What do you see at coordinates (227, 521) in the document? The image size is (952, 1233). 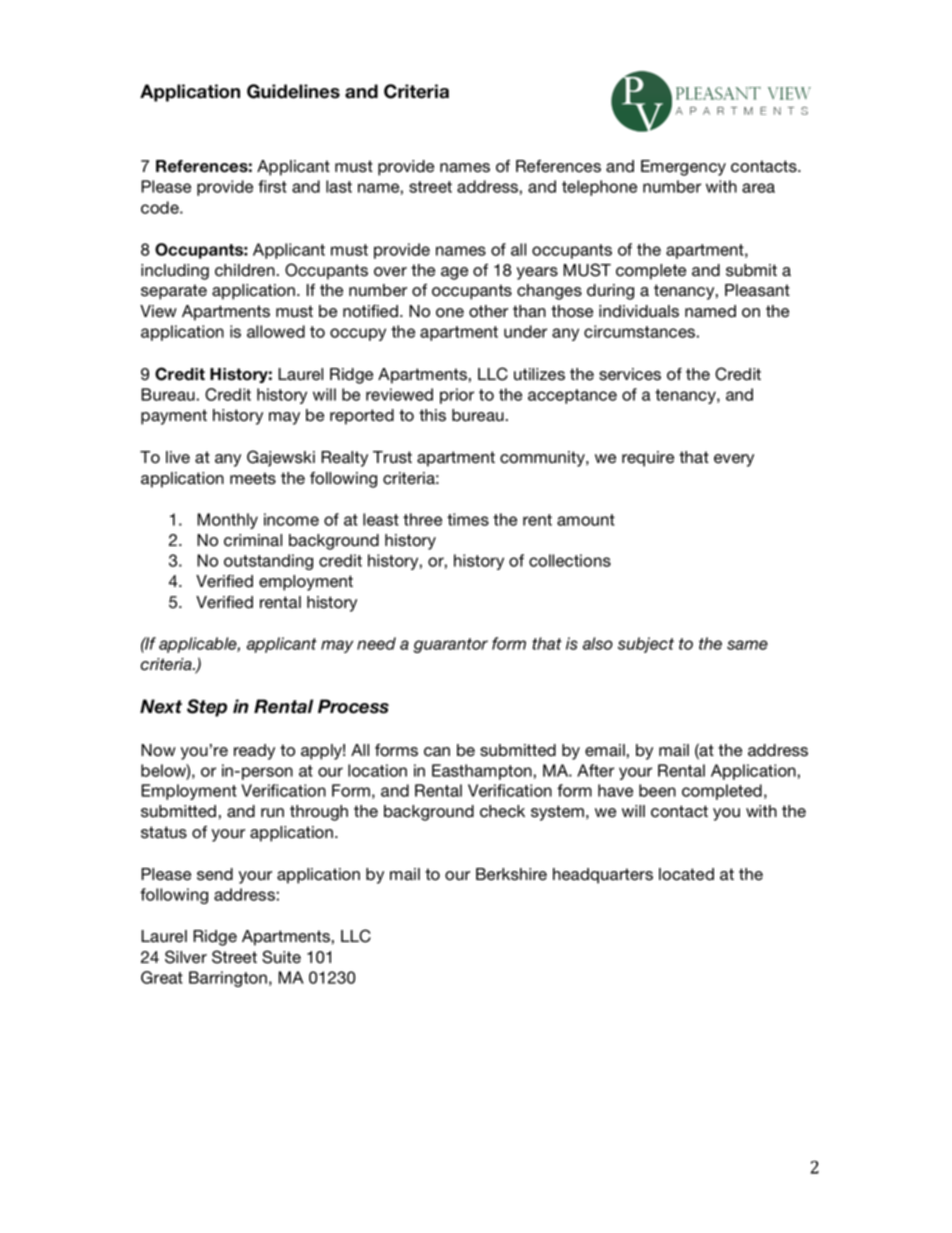 I see `Monthly` at bounding box center [227, 521].
